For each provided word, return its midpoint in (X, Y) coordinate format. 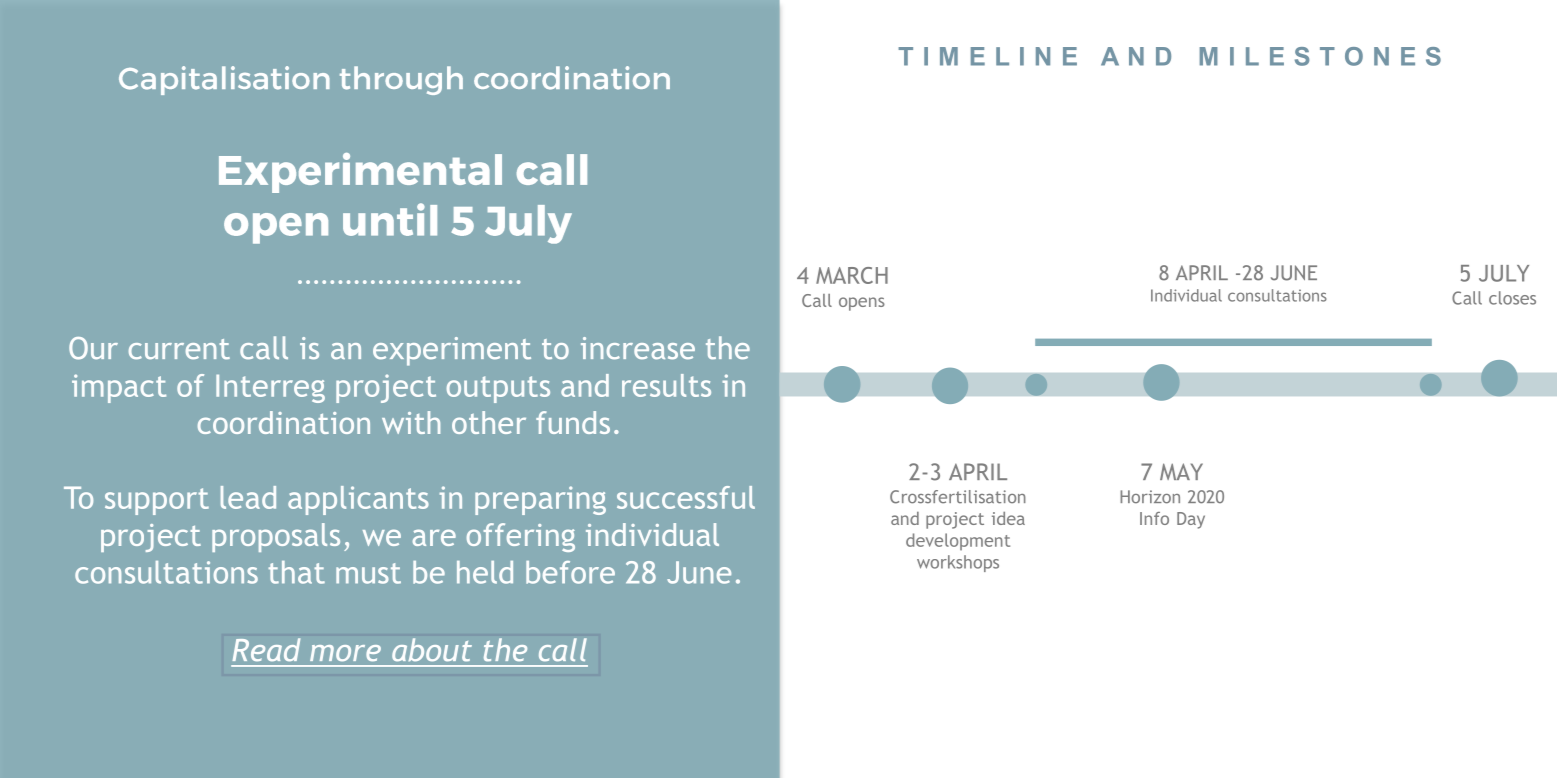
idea (1008, 518)
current (179, 349)
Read (266, 650)
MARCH (852, 275)
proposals (276, 537)
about (432, 650)
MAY (1181, 471)
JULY (1504, 273)
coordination (284, 422)
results (666, 385)
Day (1191, 520)
